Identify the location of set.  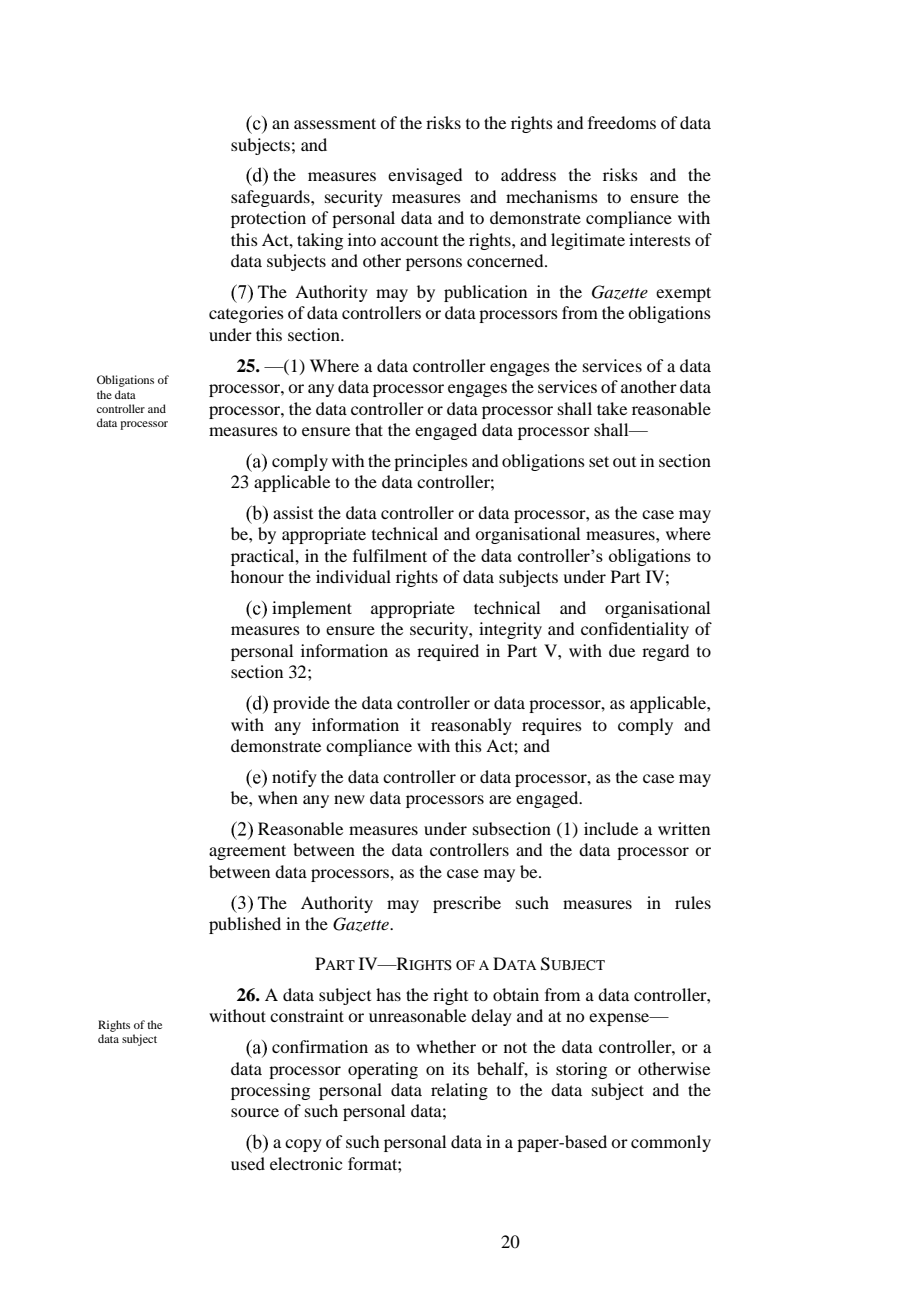
(599, 461).
